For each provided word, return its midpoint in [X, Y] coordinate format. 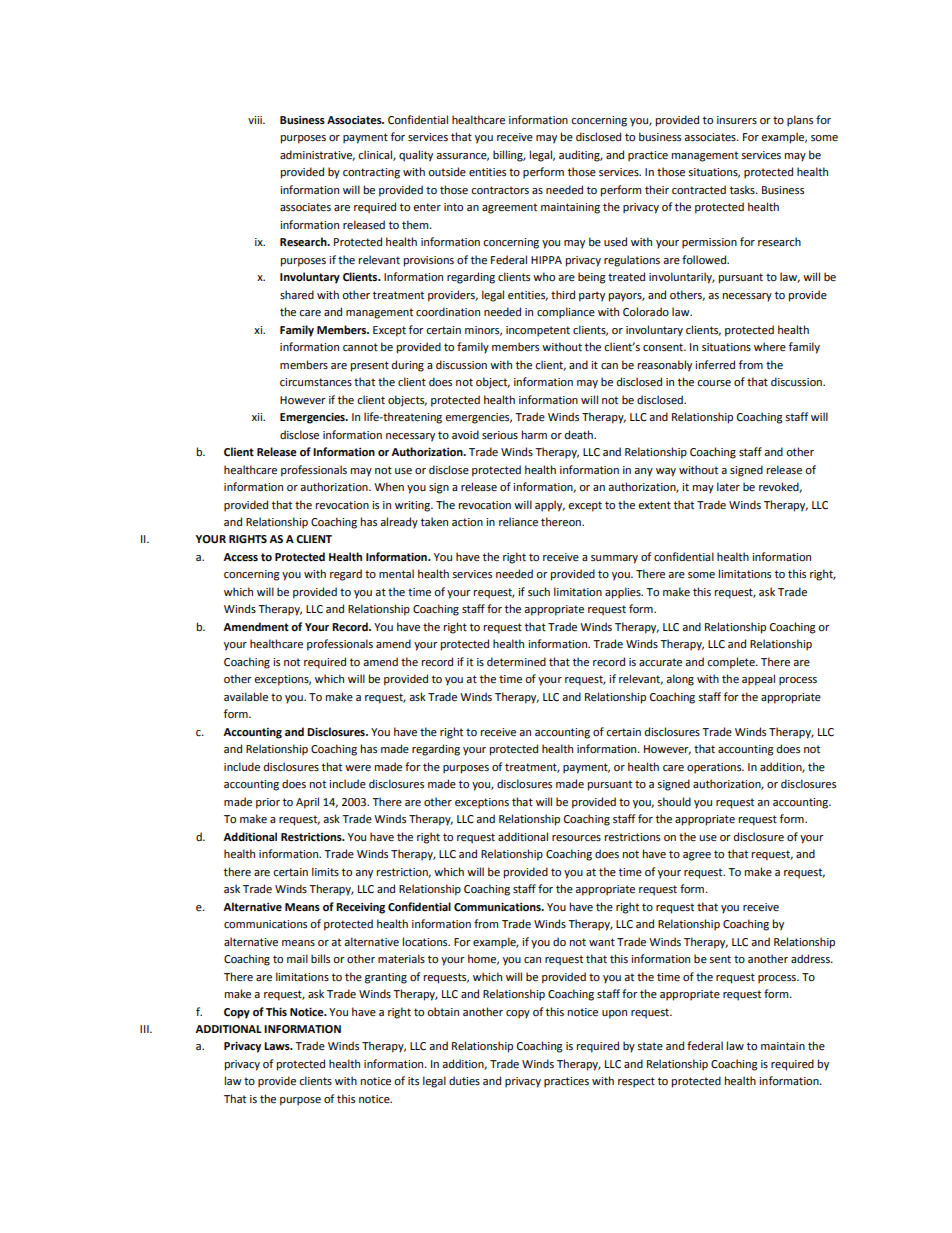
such [539, 591]
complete [732, 663]
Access [240, 557]
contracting [371, 173]
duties [464, 1081]
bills [320, 958]
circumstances [316, 382]
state [650, 1046]
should [674, 802]
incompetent [538, 331]
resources [576, 838]
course [714, 383]
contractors [500, 190]
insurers [737, 120]
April [307, 803]
